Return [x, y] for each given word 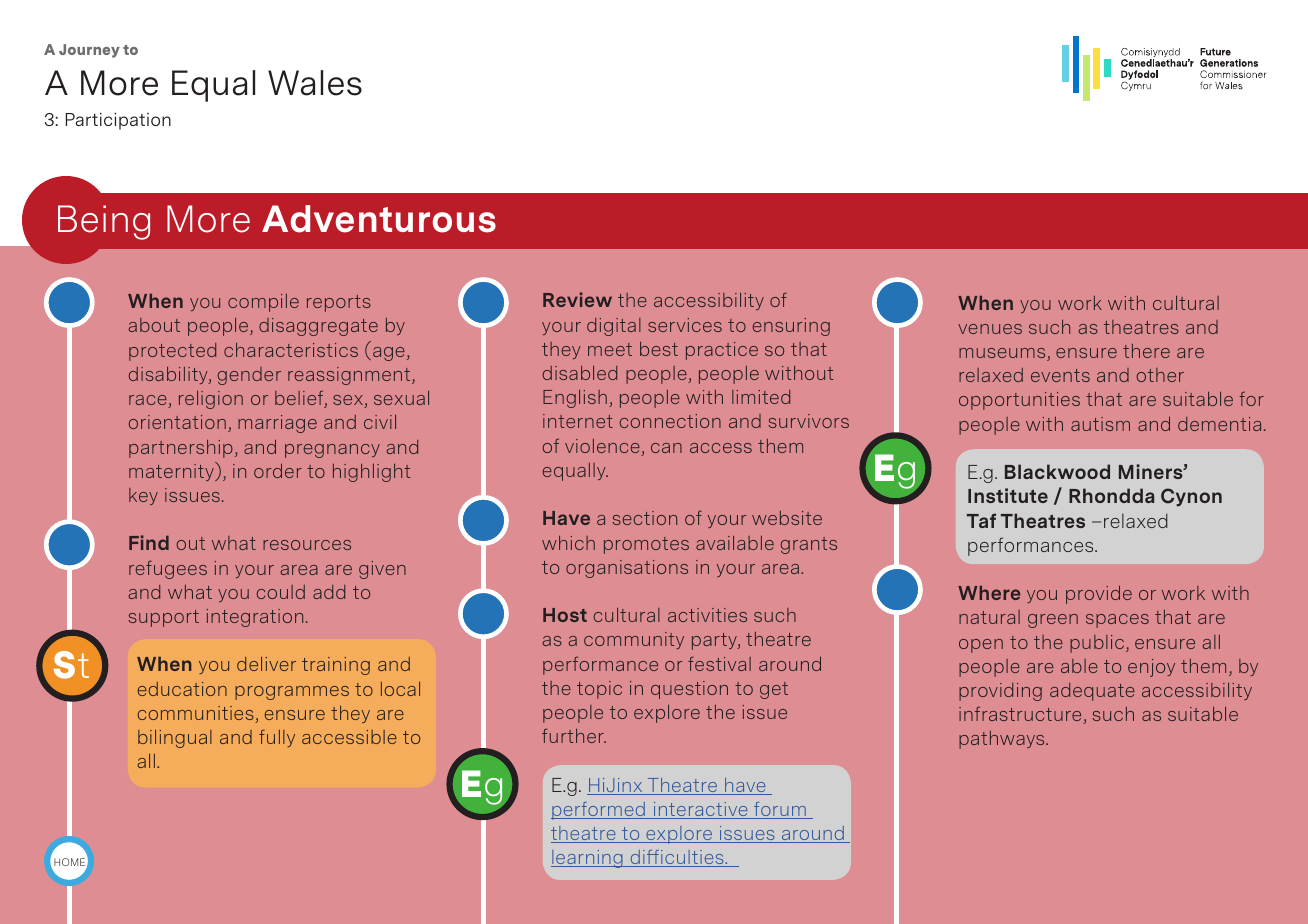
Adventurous [379, 219]
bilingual [175, 739]
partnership [181, 449]
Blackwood [1057, 471]
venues [990, 329]
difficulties [677, 858]
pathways [1003, 740]
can [666, 448]
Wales [315, 83]
